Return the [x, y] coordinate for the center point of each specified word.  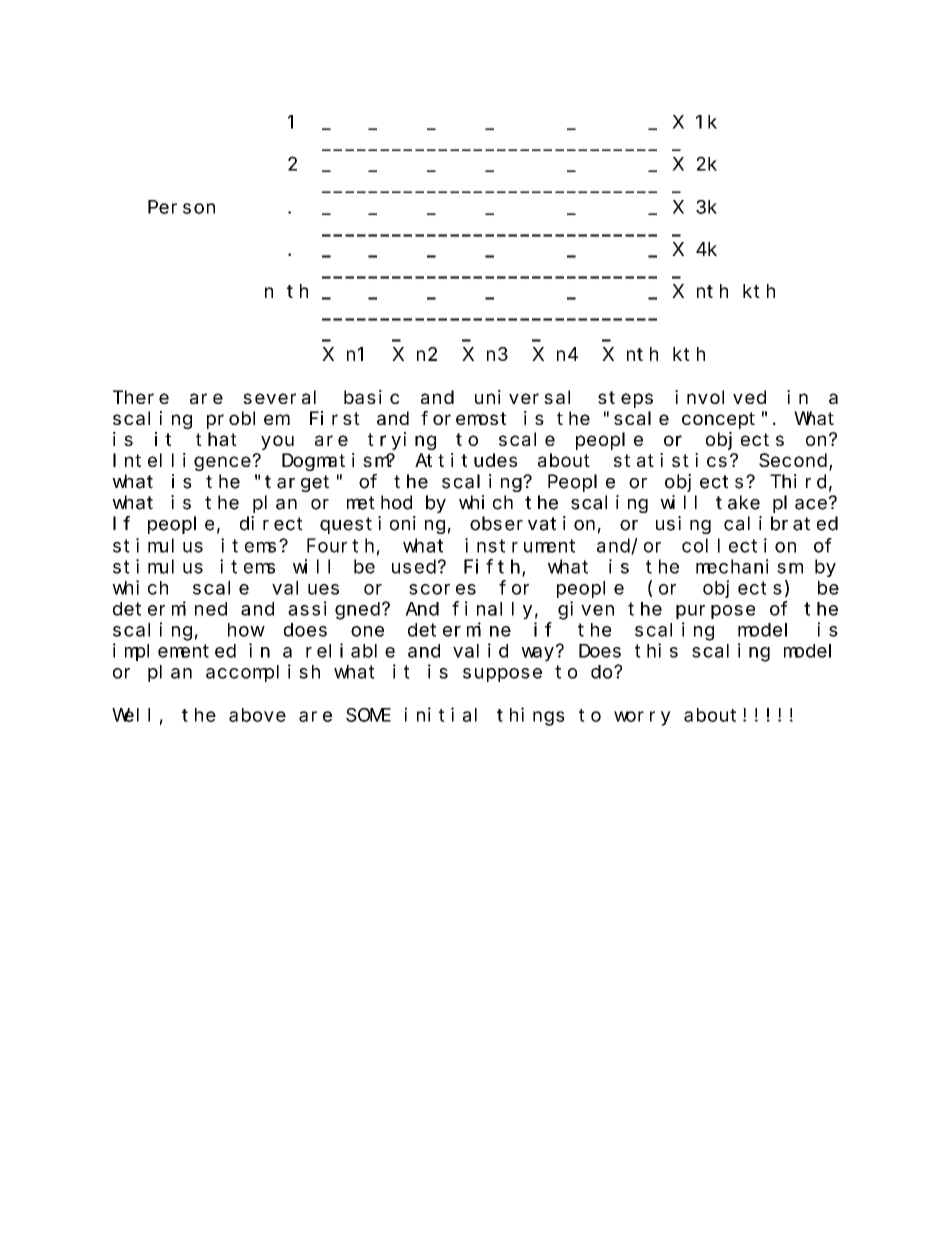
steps [625, 399]
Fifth [493, 567]
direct [271, 523]
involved [720, 397]
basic [371, 397]
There [141, 397]
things [531, 716]
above [257, 715]
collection [739, 545]
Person [181, 207]
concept [718, 420]
